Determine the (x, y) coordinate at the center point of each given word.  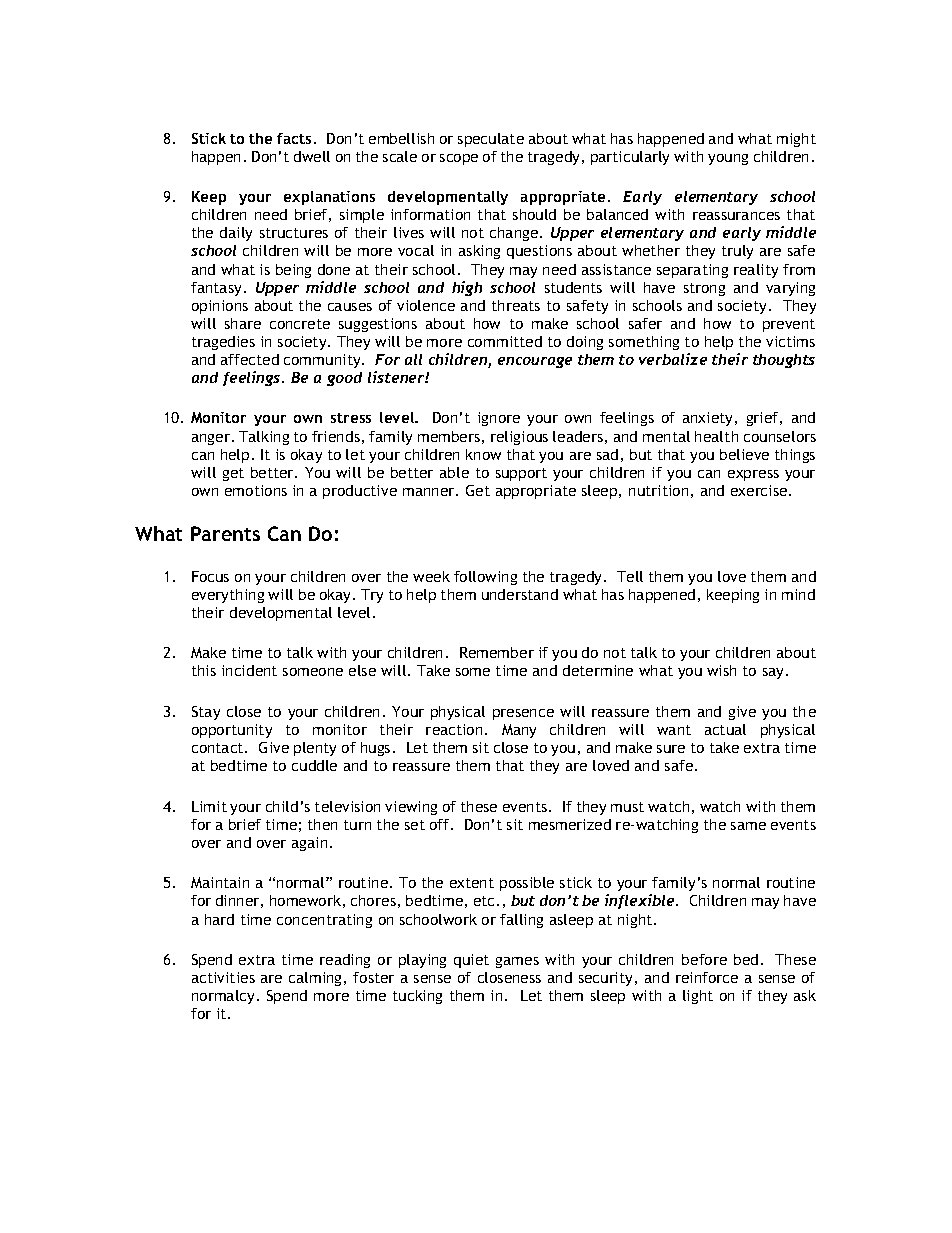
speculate (491, 140)
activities (223, 977)
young (728, 159)
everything (228, 596)
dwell (312, 156)
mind (798, 594)
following (485, 578)
